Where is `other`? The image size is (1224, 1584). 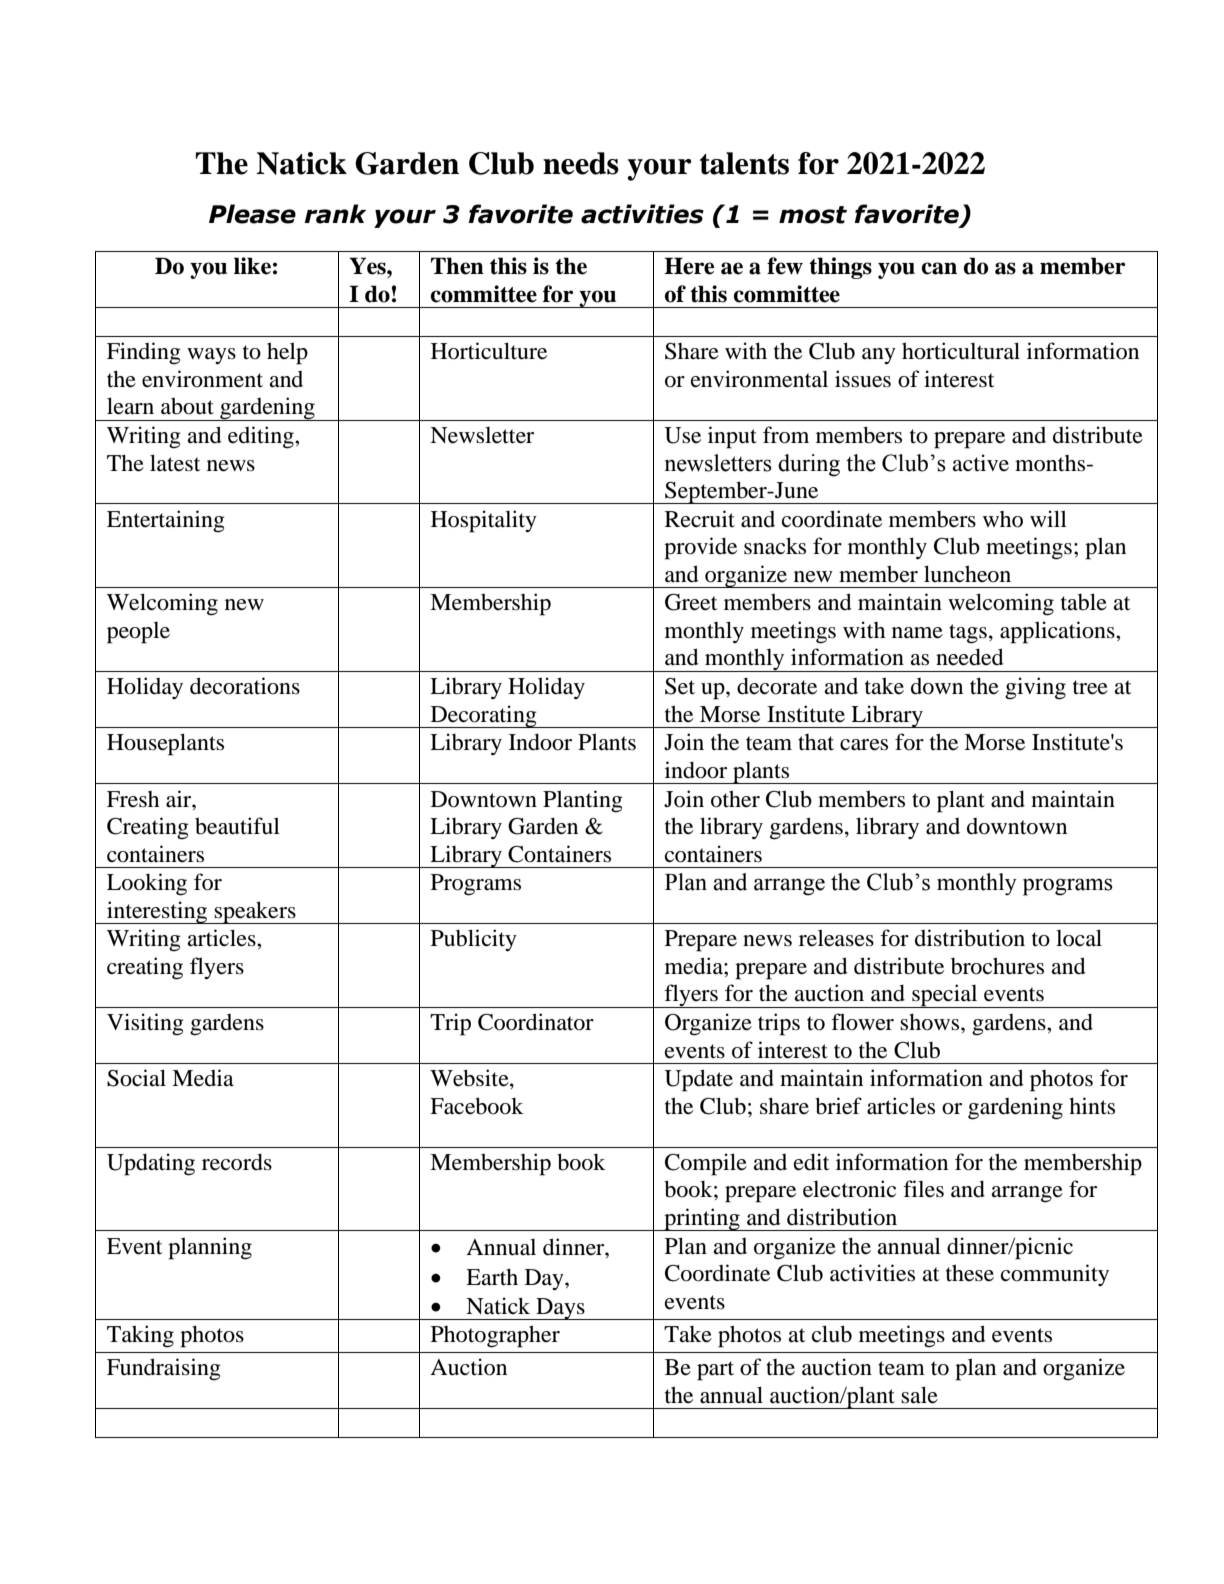
other is located at coordinates (735, 799).
